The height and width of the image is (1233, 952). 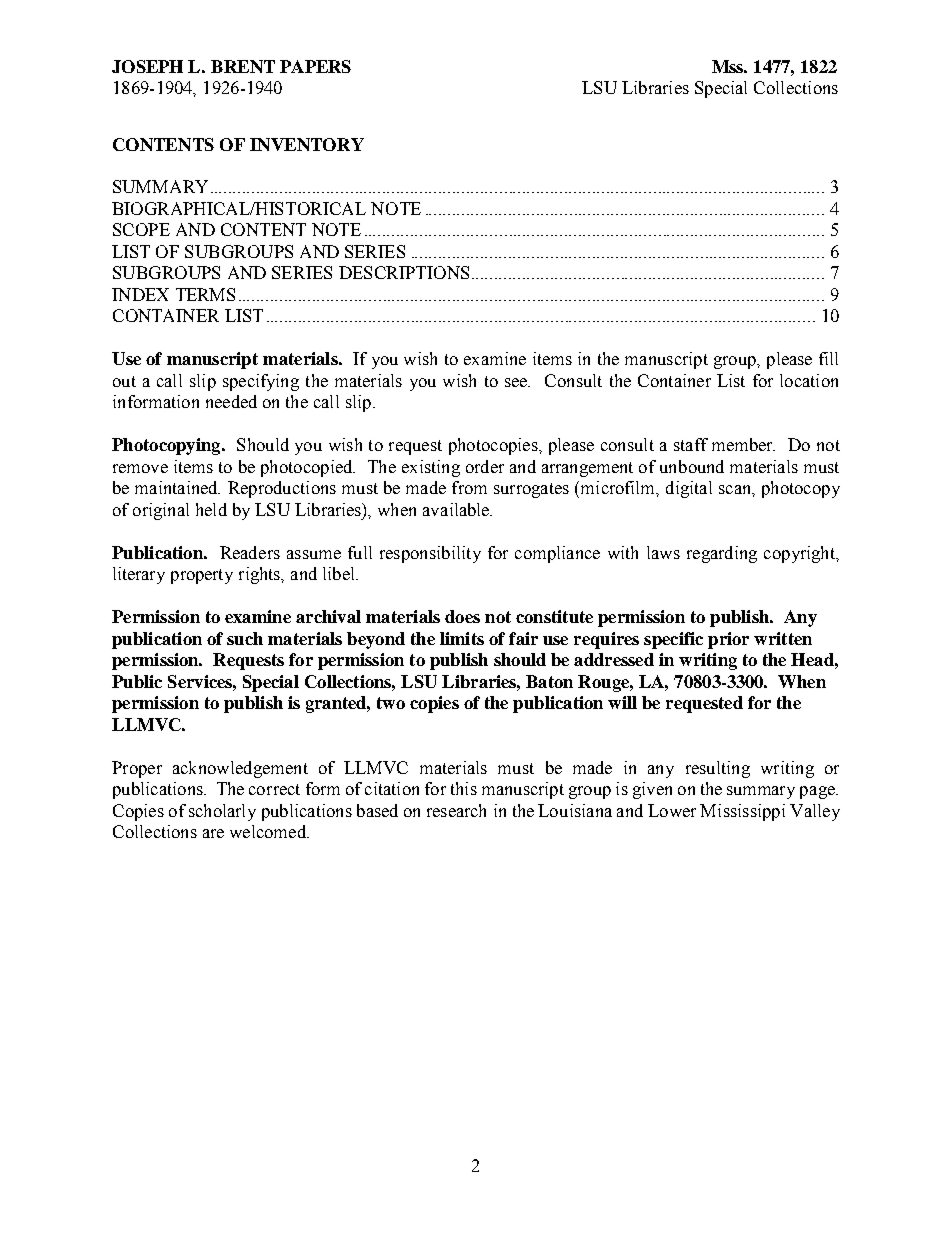 I want to click on member, so click(x=743, y=444).
